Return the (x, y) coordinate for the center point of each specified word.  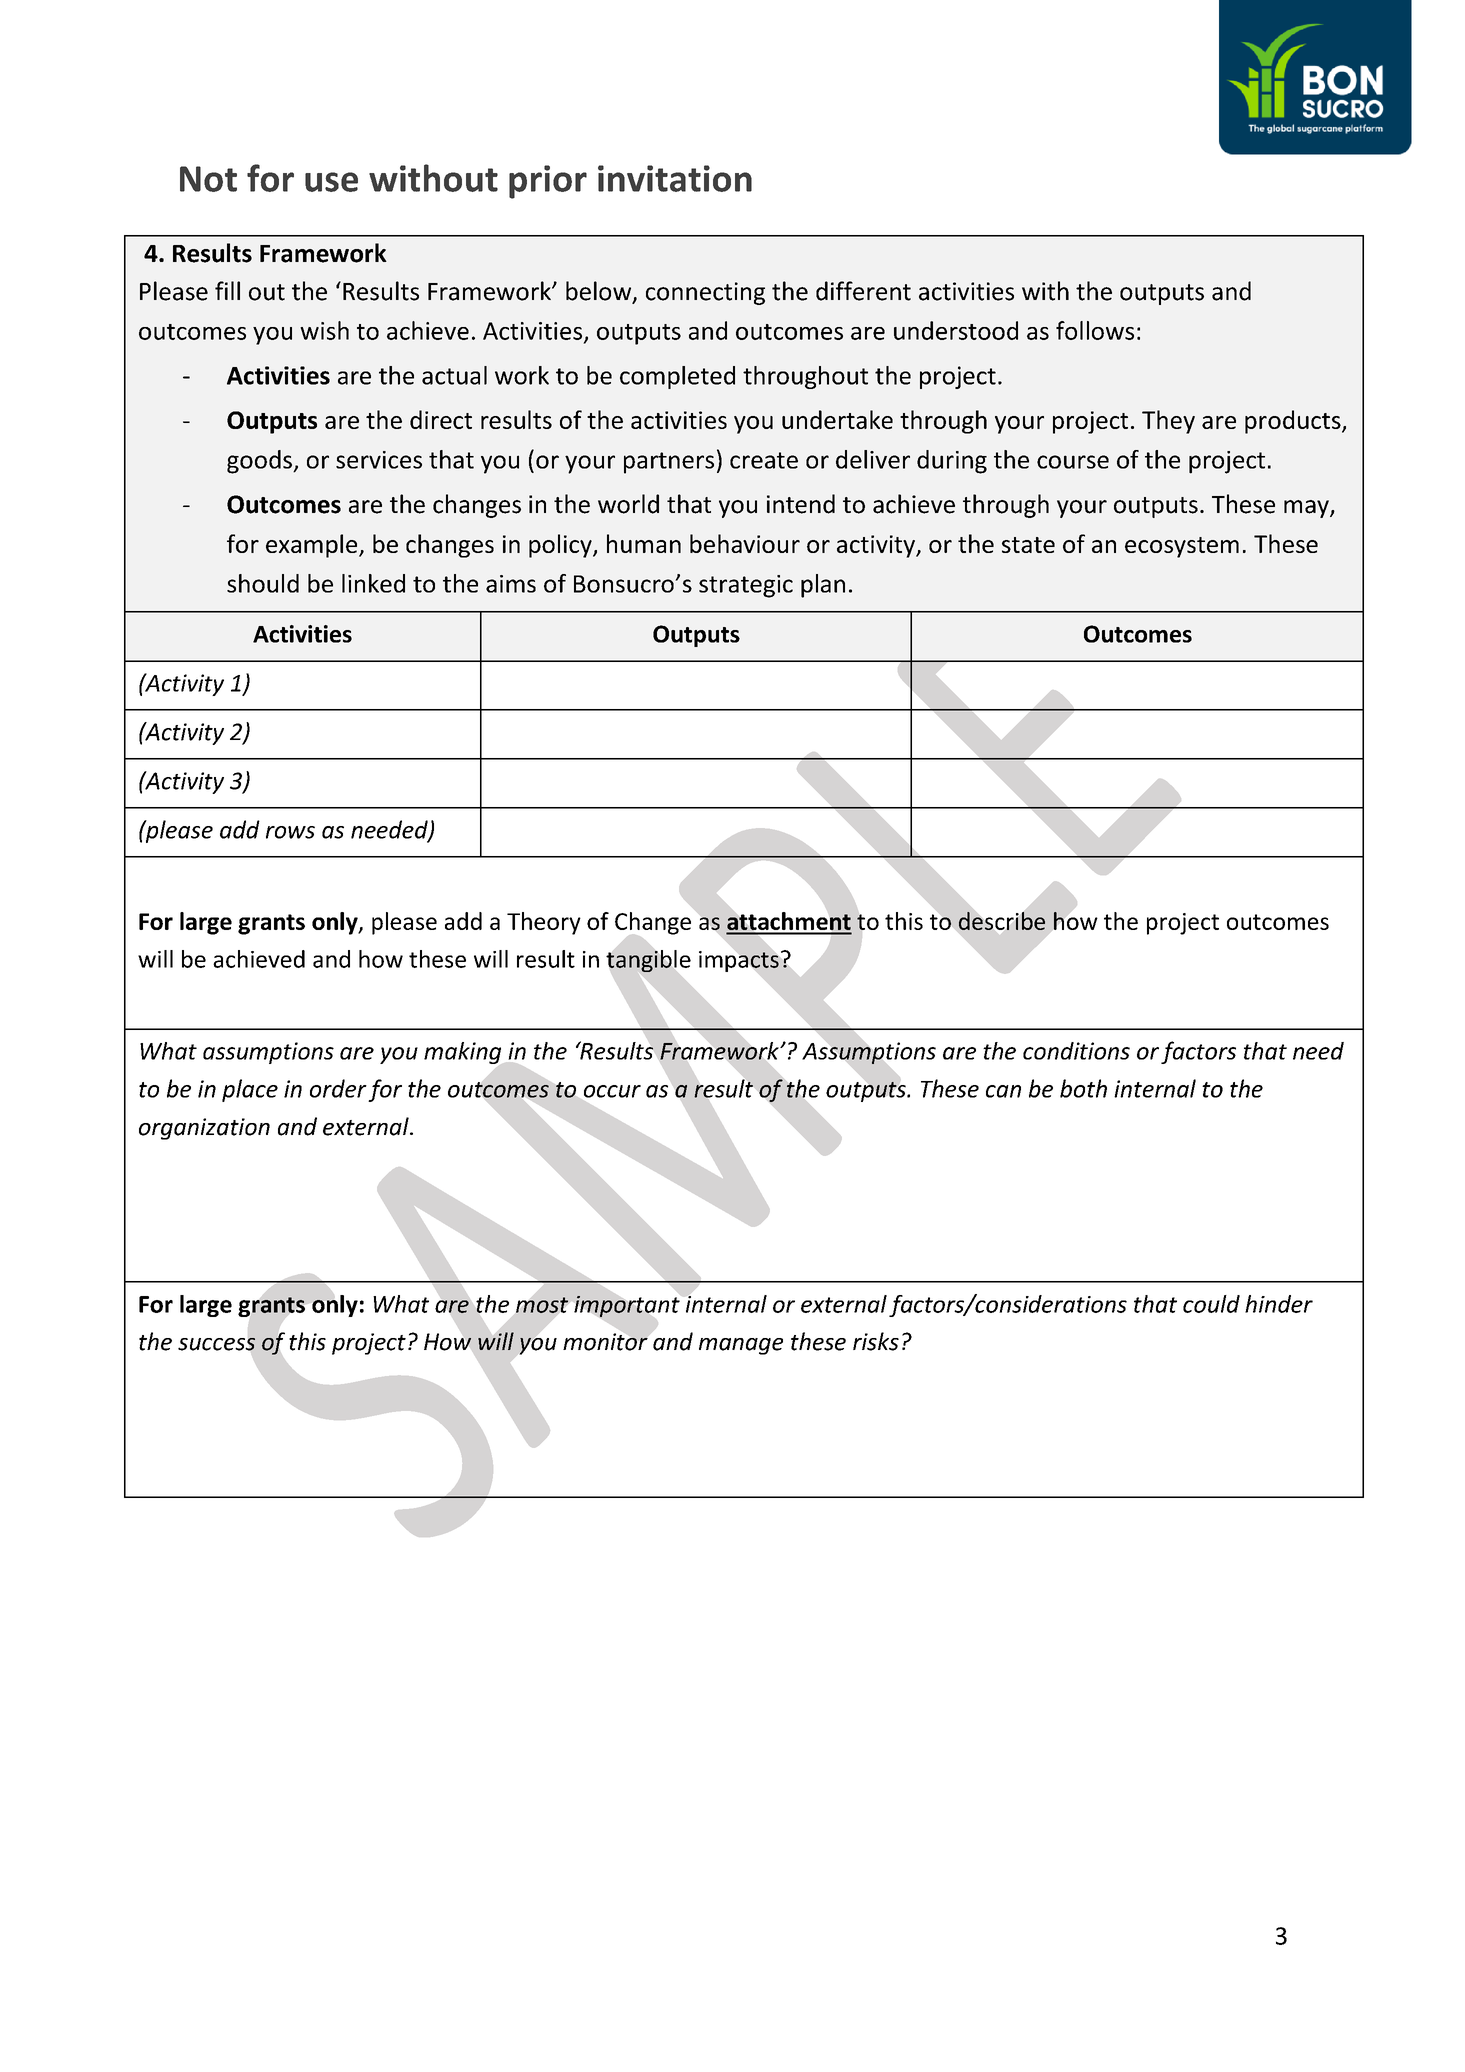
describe (1002, 921)
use (331, 182)
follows (1095, 330)
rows (290, 832)
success (217, 1344)
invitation (675, 178)
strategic (746, 586)
